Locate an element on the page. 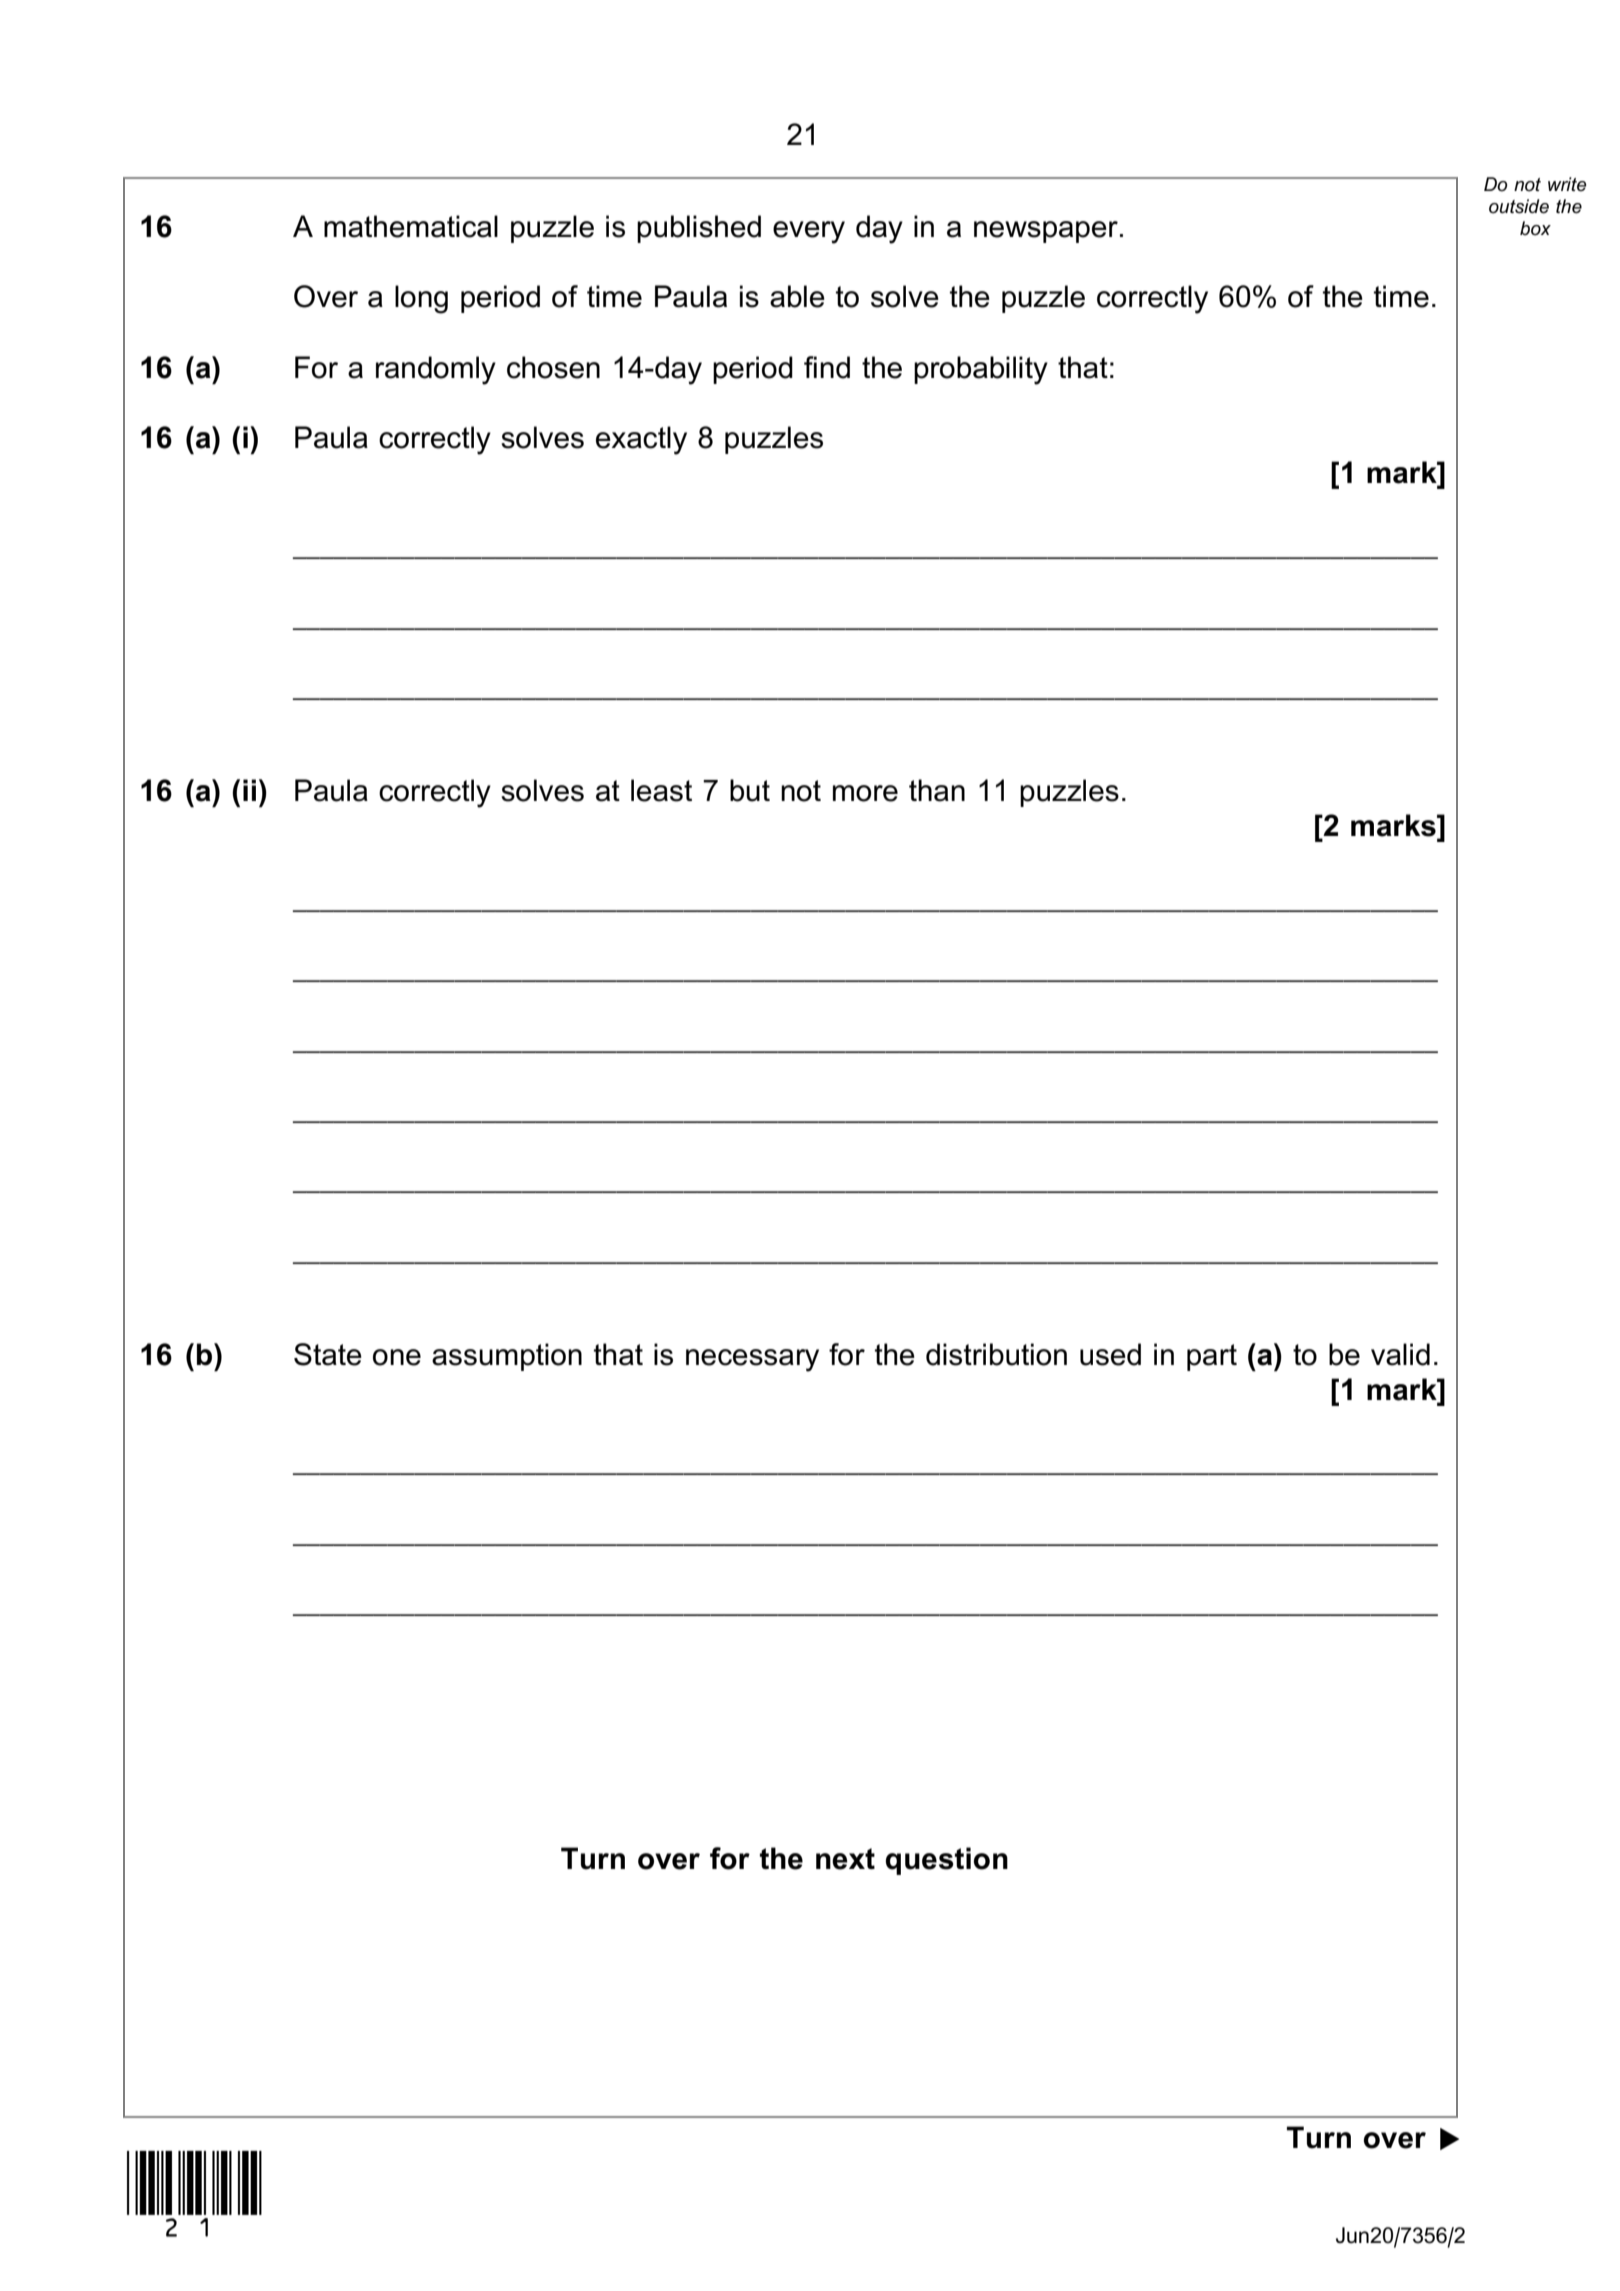 This page has width=1620, height=2291. mathematical is located at coordinates (411, 226).
